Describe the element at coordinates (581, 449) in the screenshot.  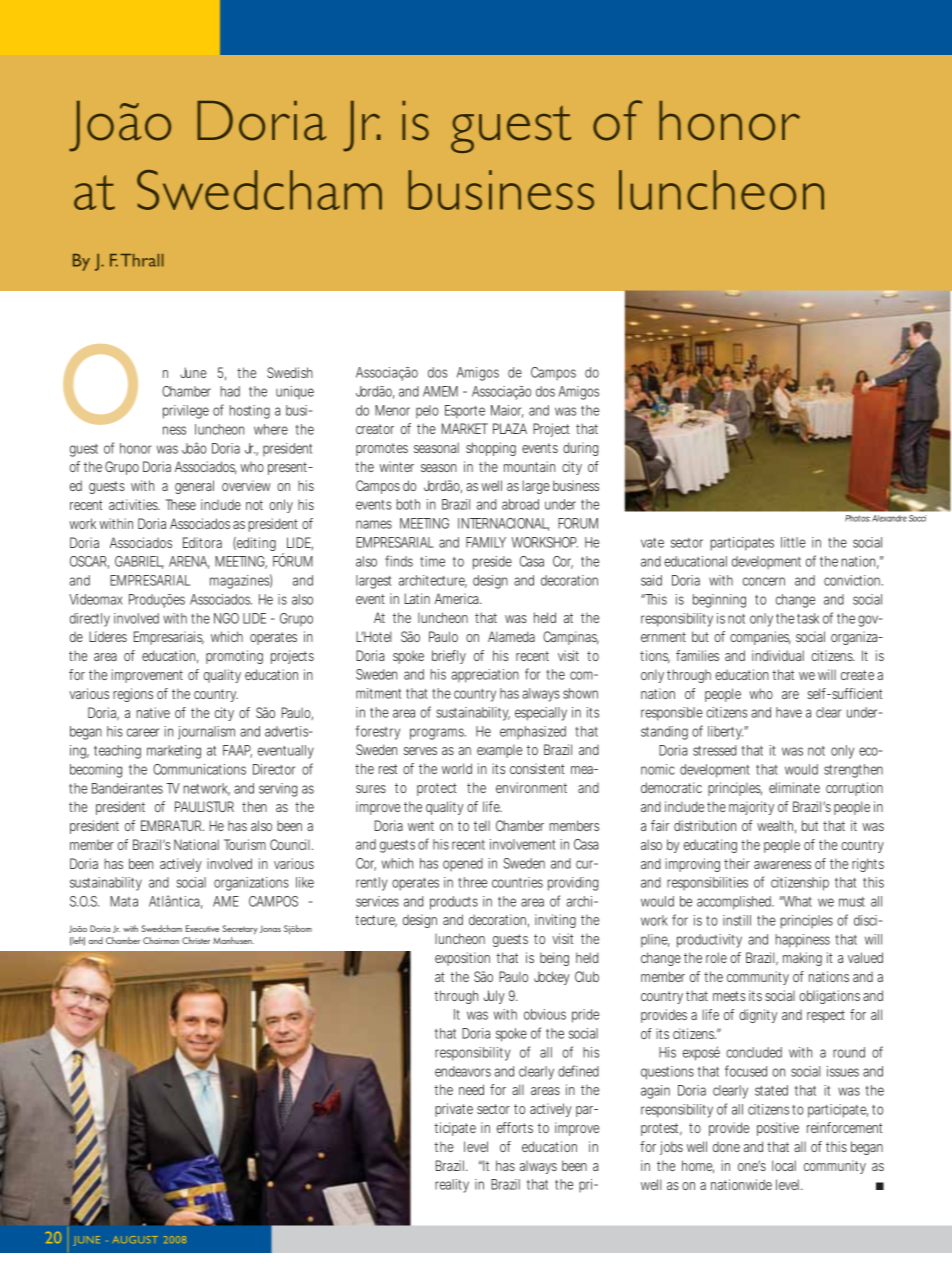
I see `during` at that location.
